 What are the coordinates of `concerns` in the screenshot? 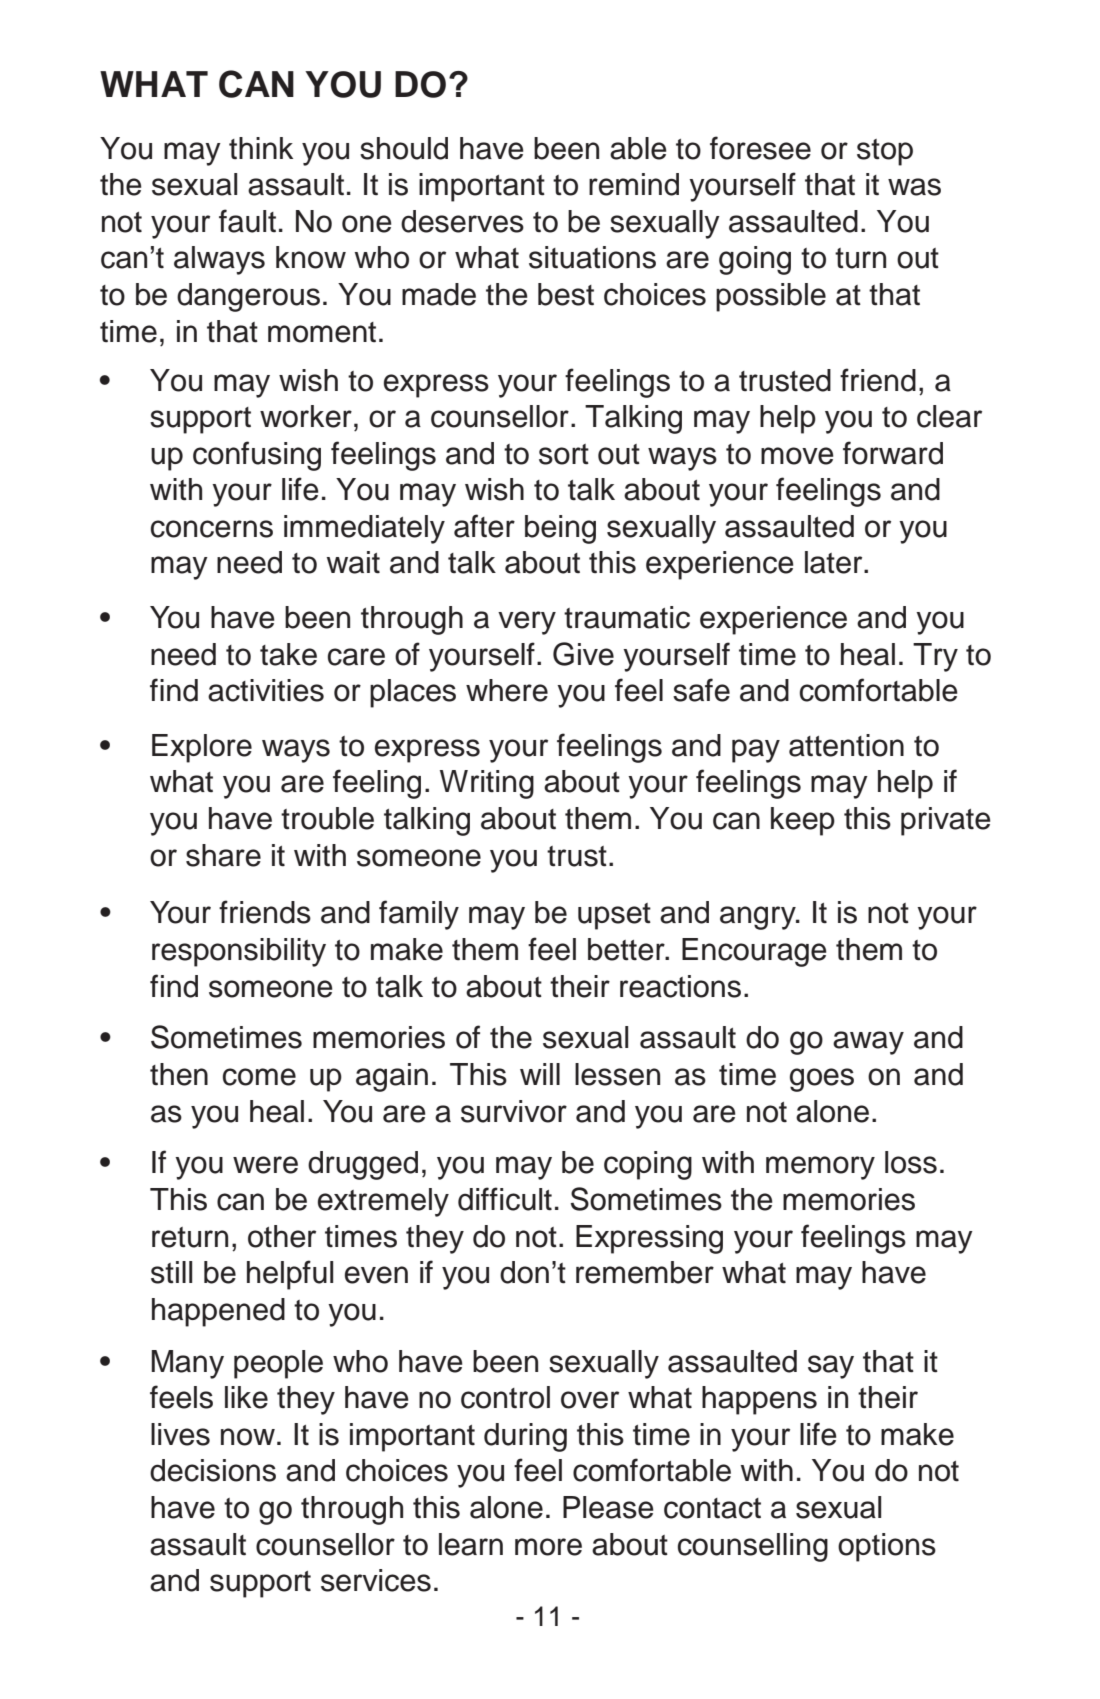 It's located at (212, 529).
